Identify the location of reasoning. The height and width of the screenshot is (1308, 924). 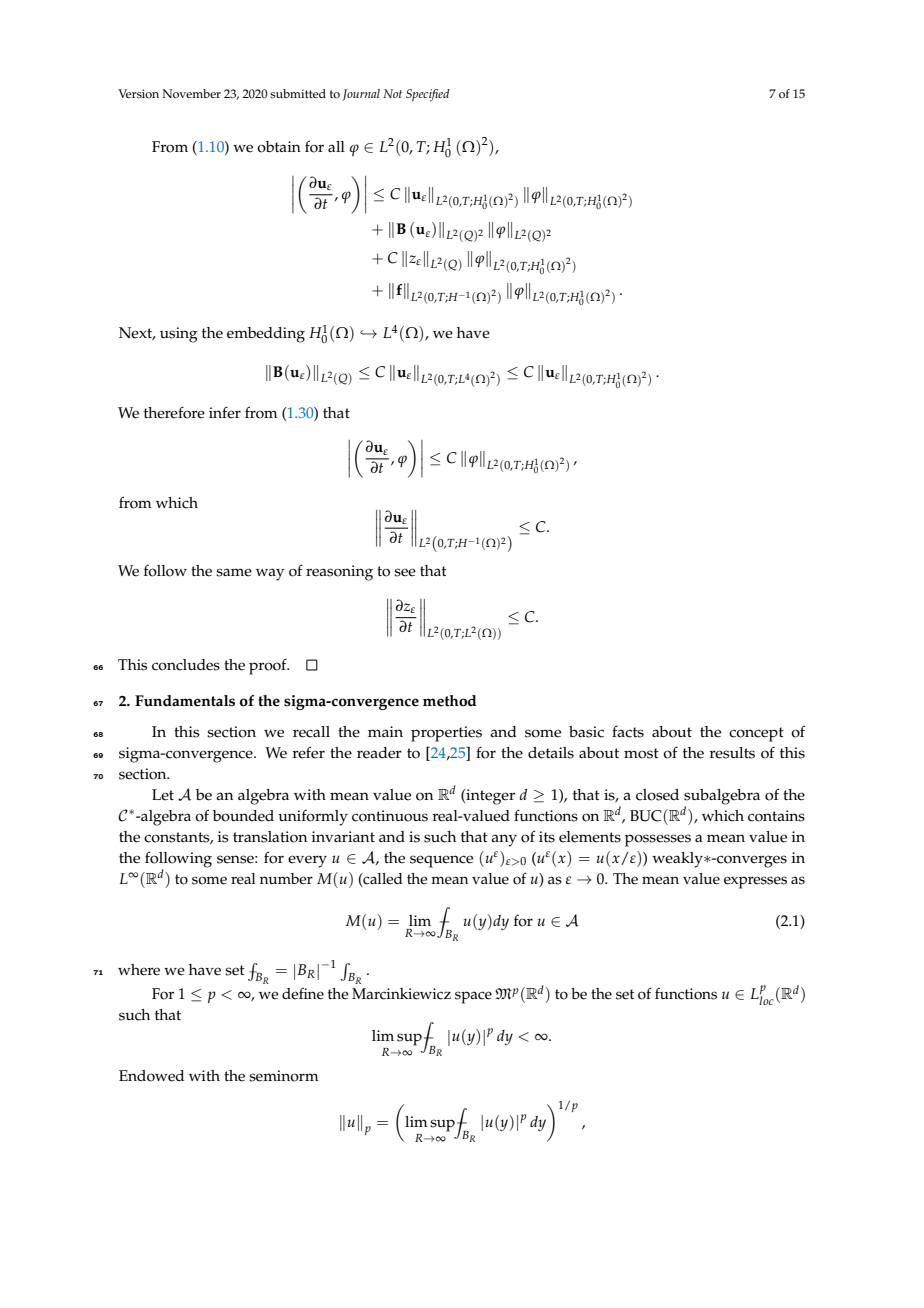
(339, 573).
